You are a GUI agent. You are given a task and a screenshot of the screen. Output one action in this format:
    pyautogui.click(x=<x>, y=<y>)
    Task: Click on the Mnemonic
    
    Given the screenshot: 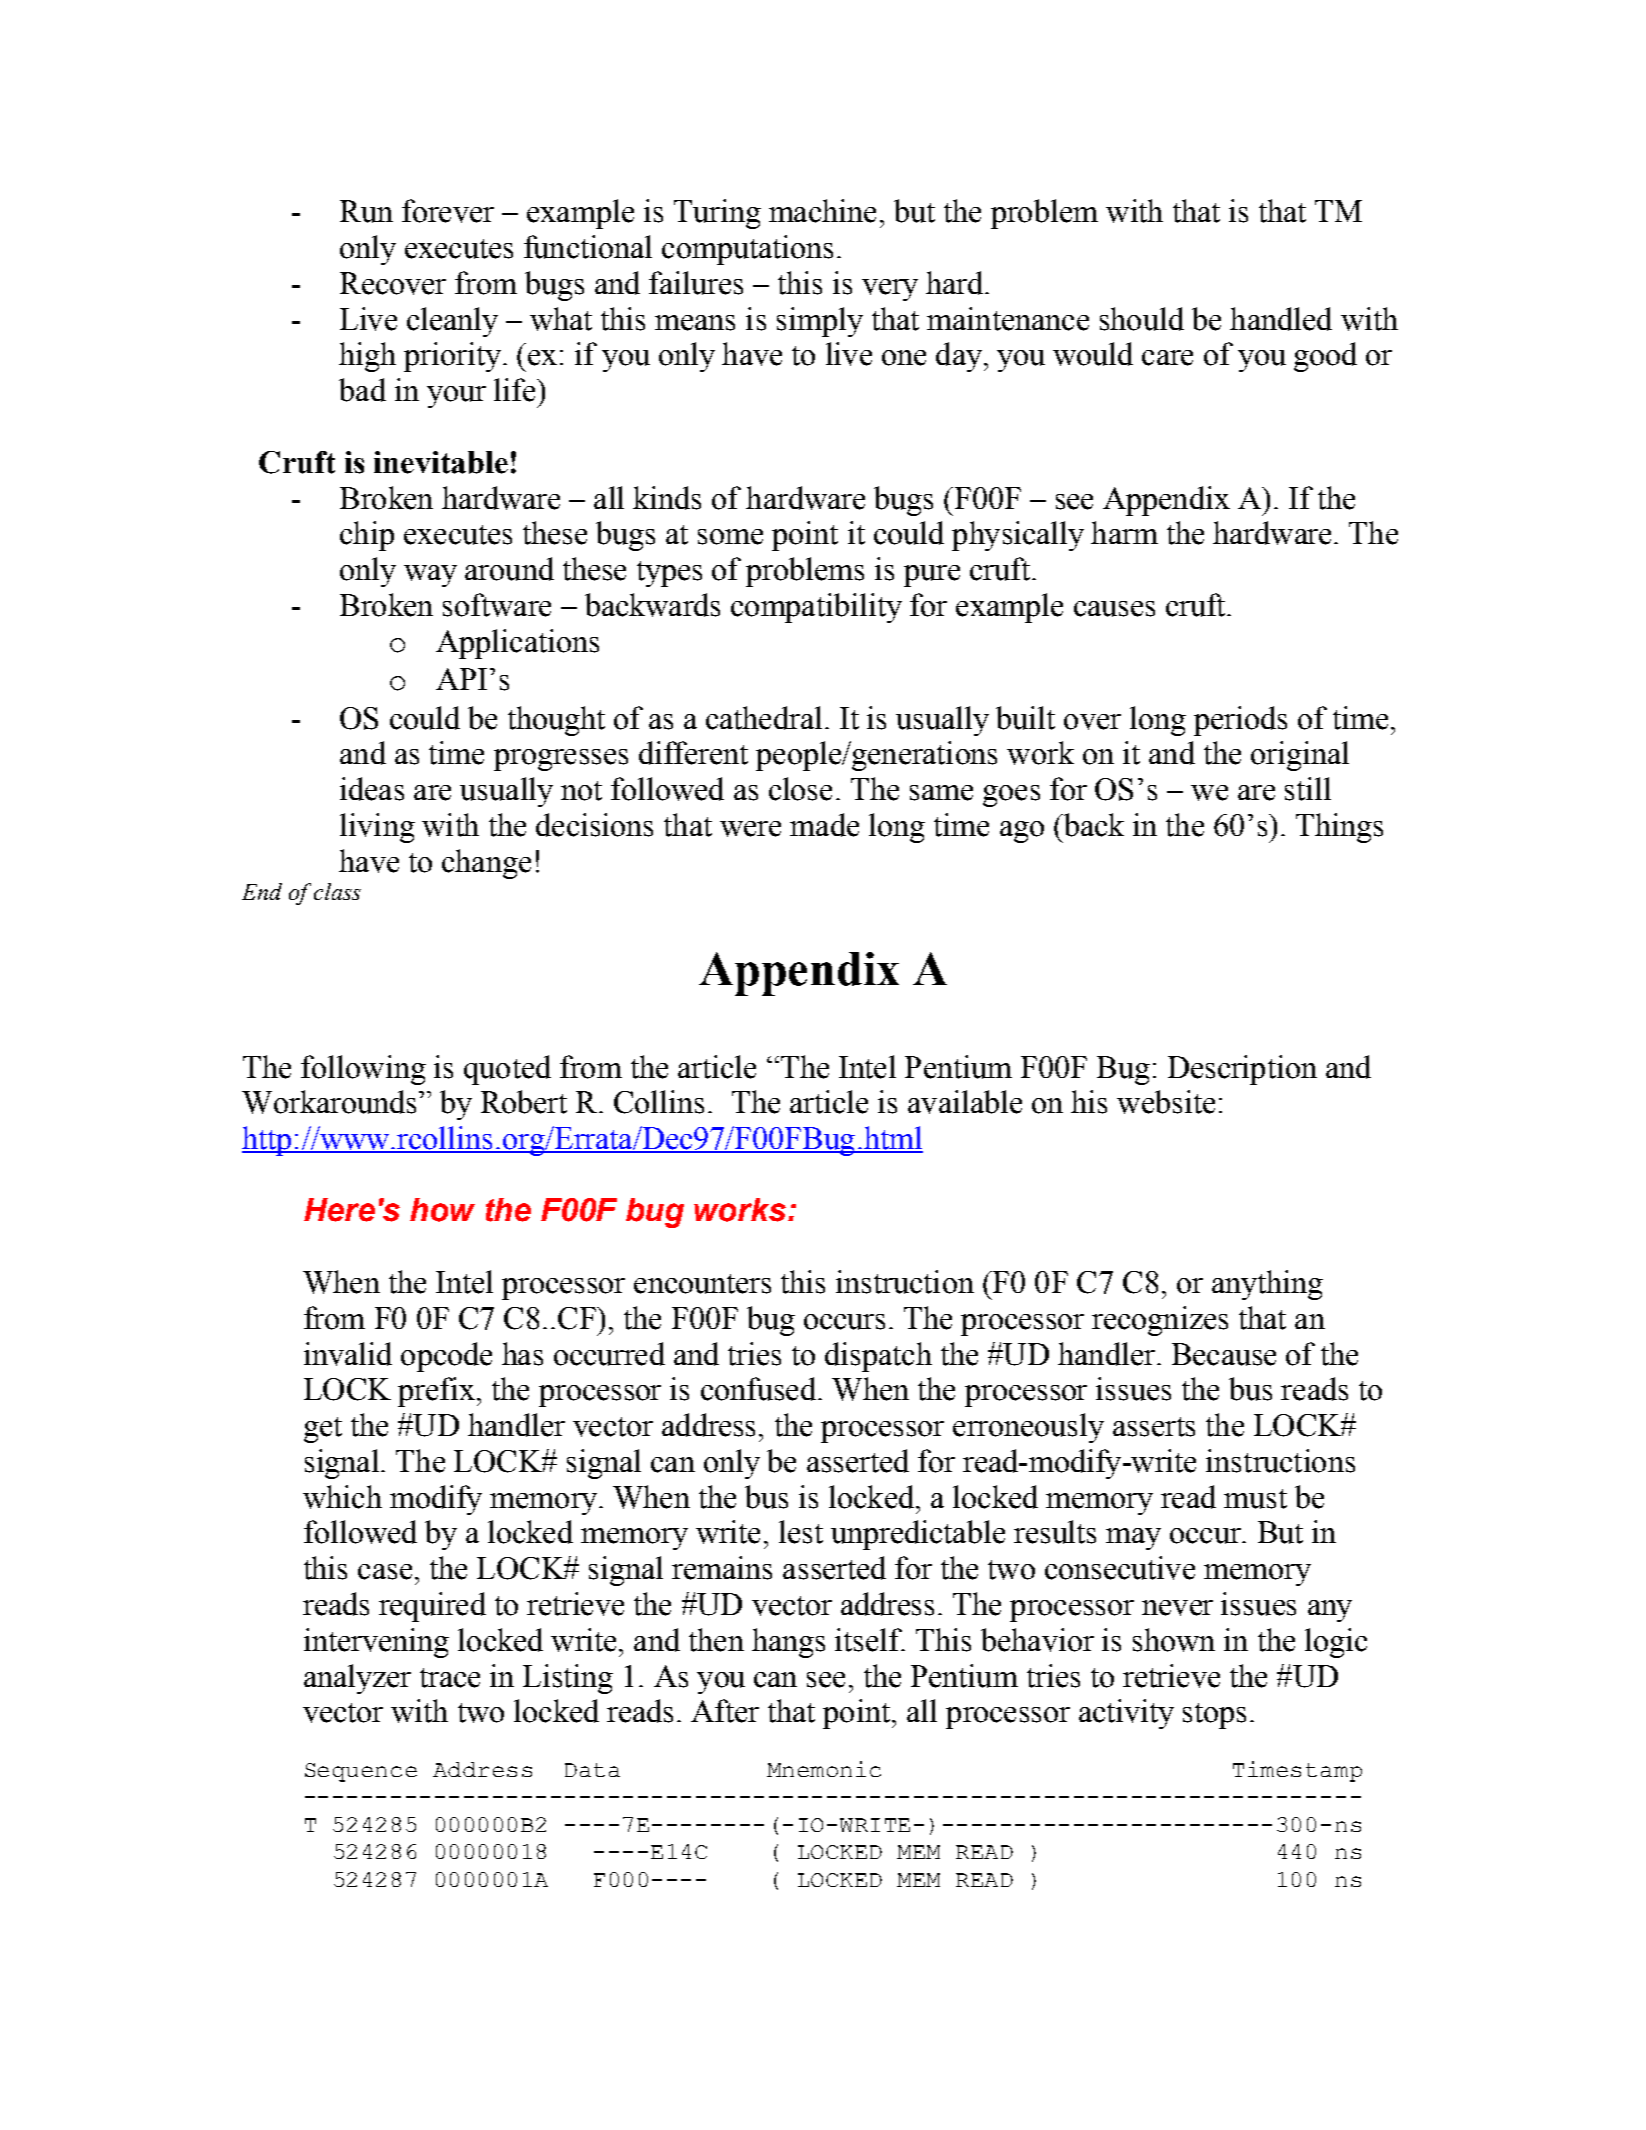 What is the action you would take?
    pyautogui.click(x=824, y=1769)
